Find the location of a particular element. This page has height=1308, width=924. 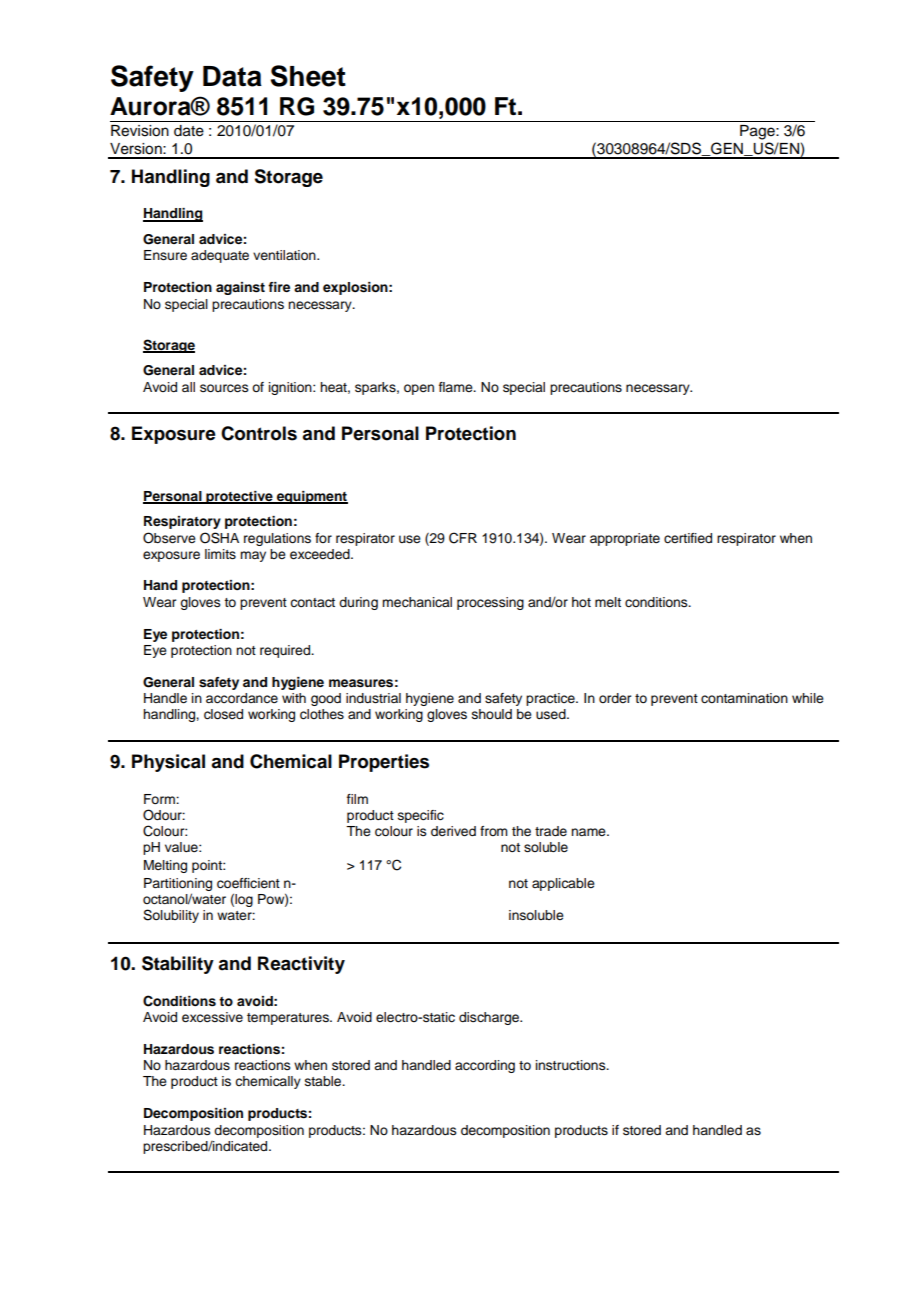

excessive is located at coordinates (212, 1017).
